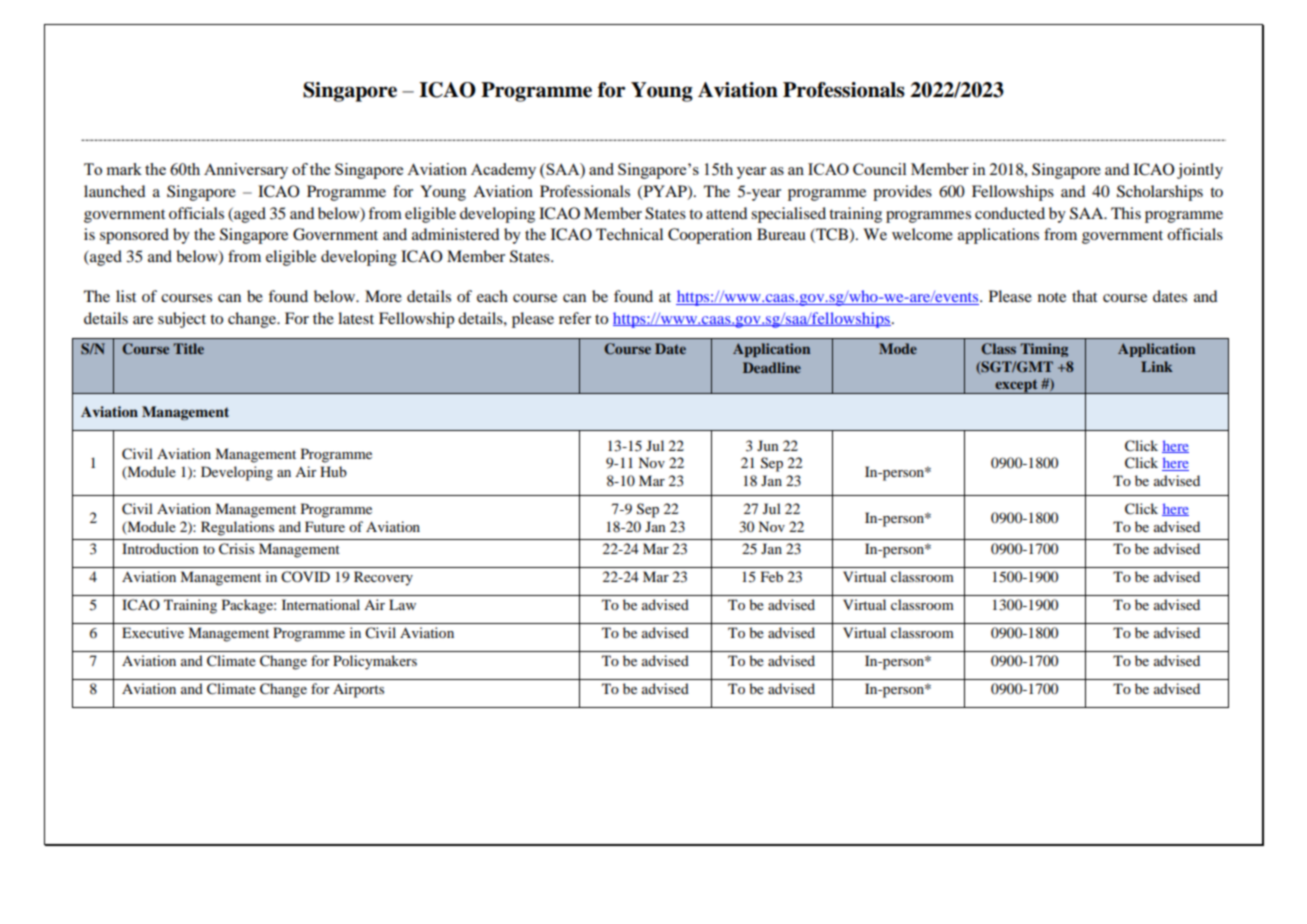 Image resolution: width=1307 pixels, height=924 pixels. I want to click on attend, so click(726, 213).
